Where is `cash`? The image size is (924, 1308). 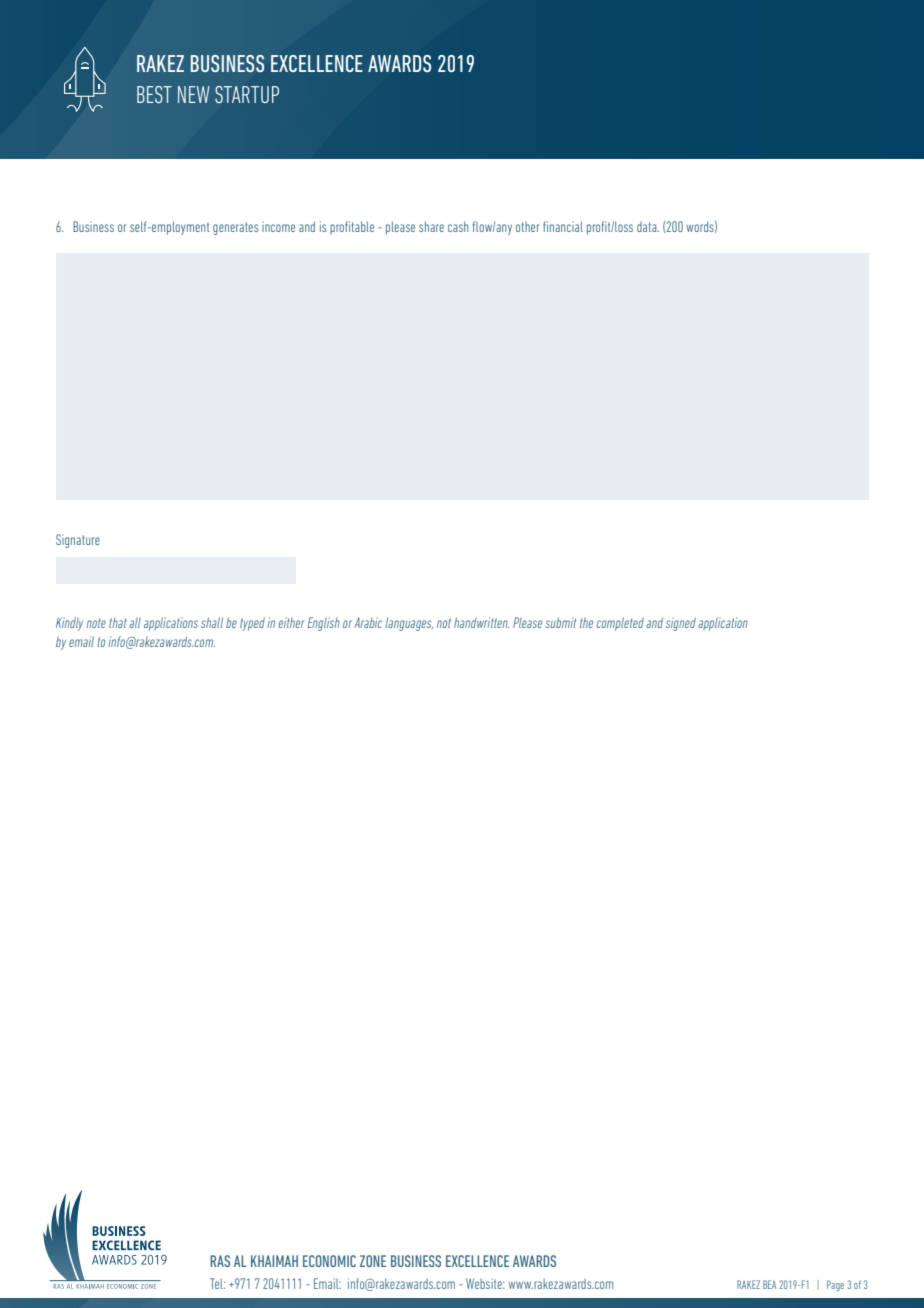
cash is located at coordinates (458, 226).
